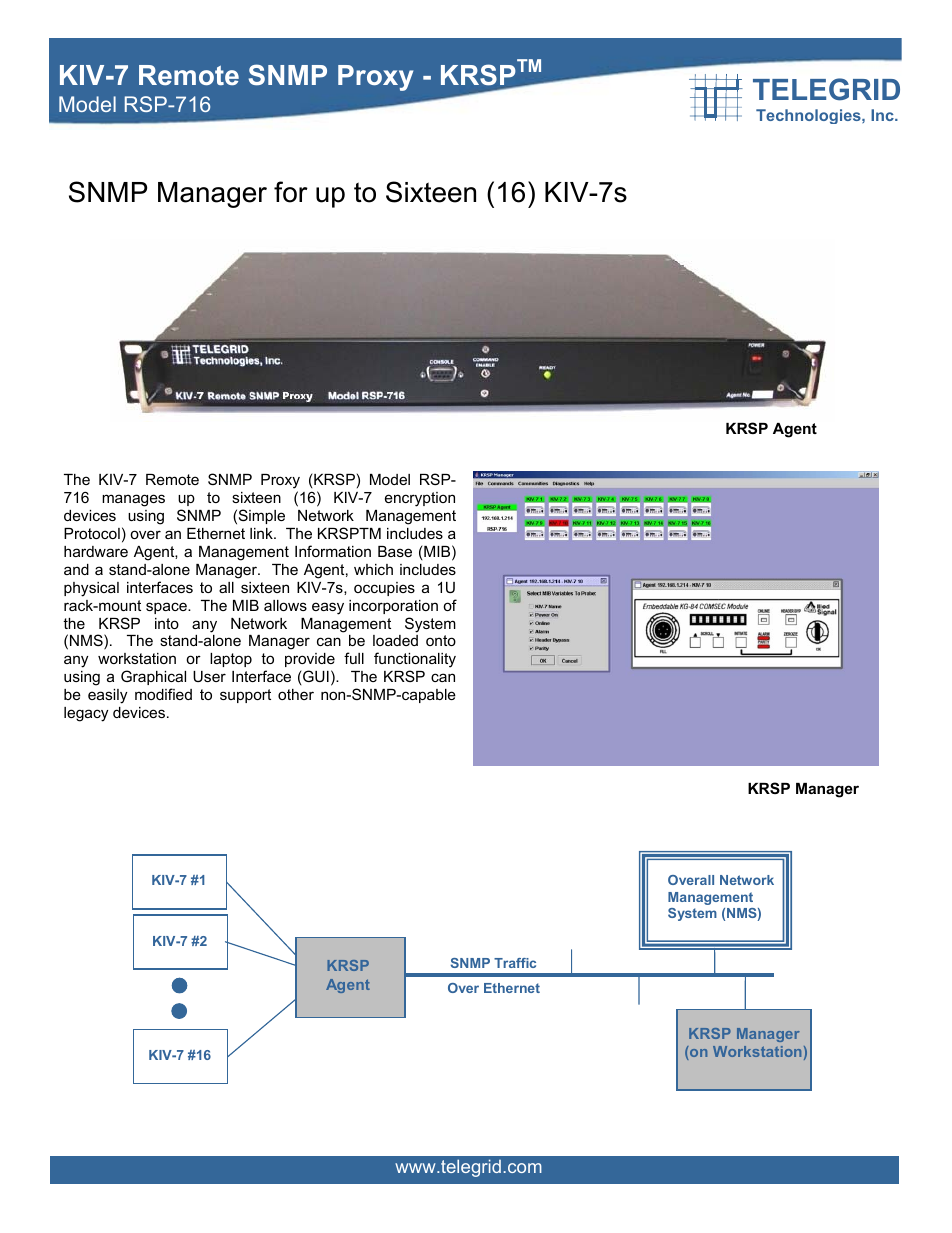  Describe the element at coordinates (809, 116) in the page. I see `Technologies` at that location.
